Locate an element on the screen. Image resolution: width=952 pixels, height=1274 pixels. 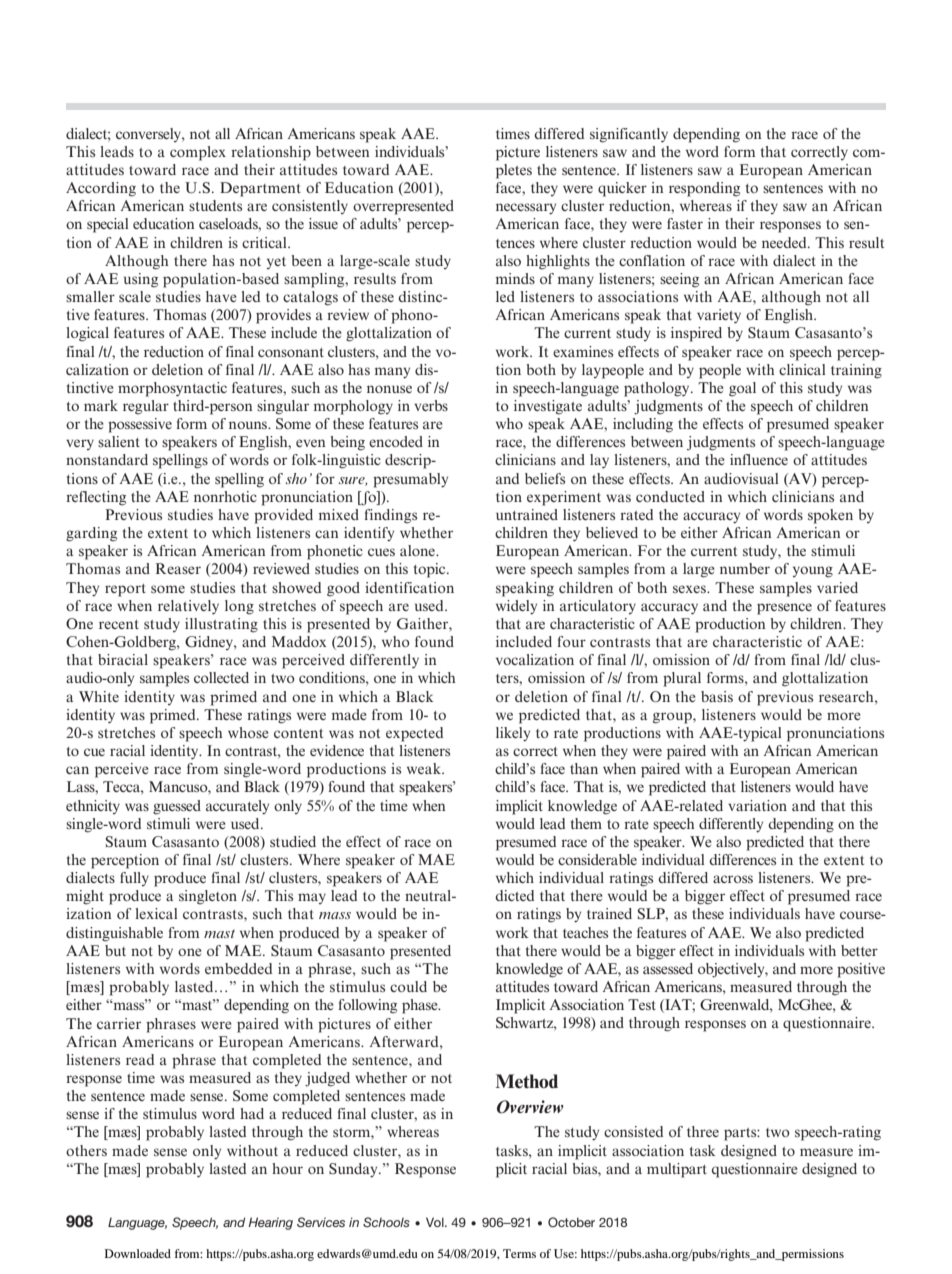
likely is located at coordinates (513, 734).
